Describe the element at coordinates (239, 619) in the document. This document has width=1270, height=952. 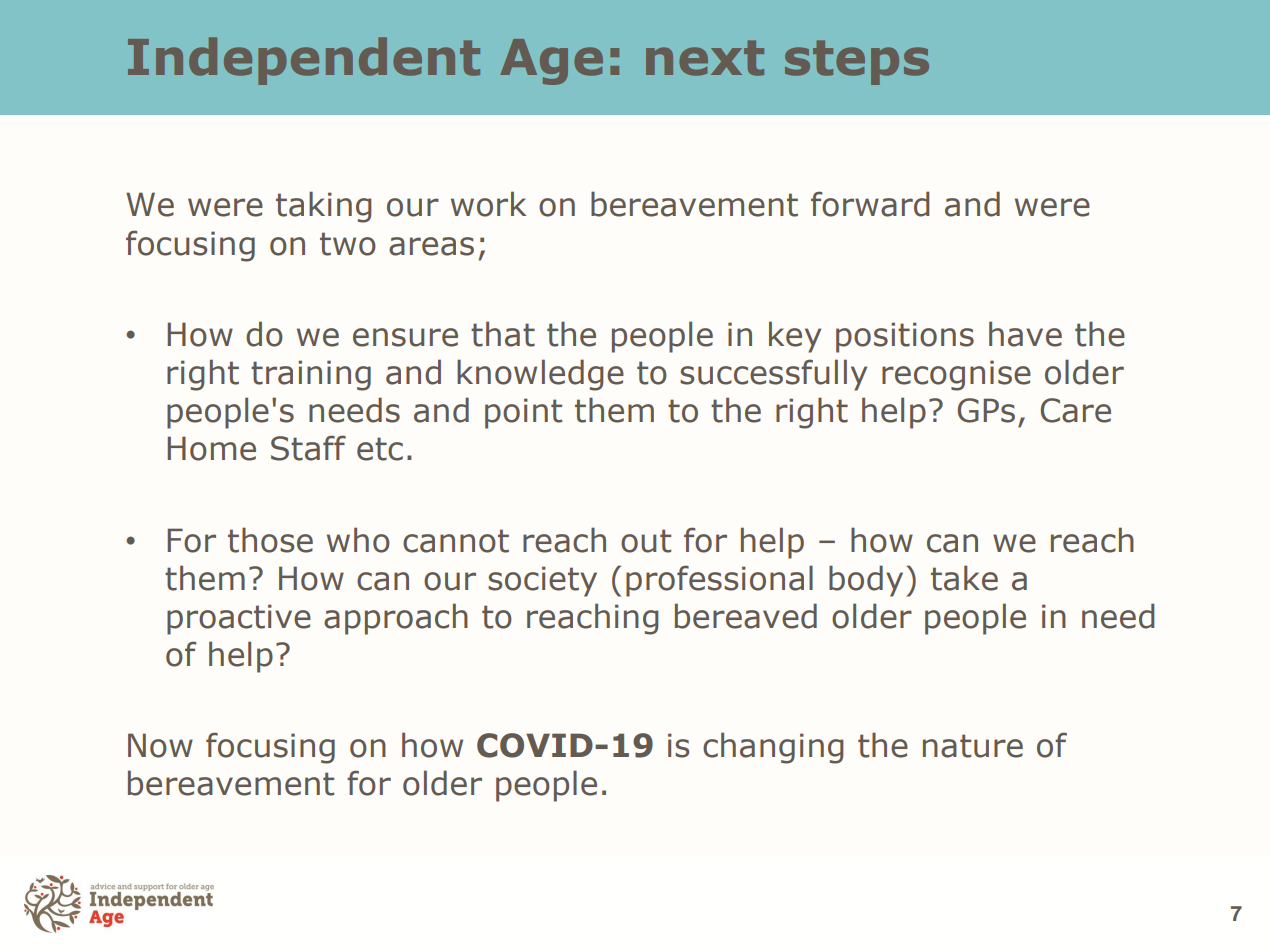
I see `proactive` at that location.
